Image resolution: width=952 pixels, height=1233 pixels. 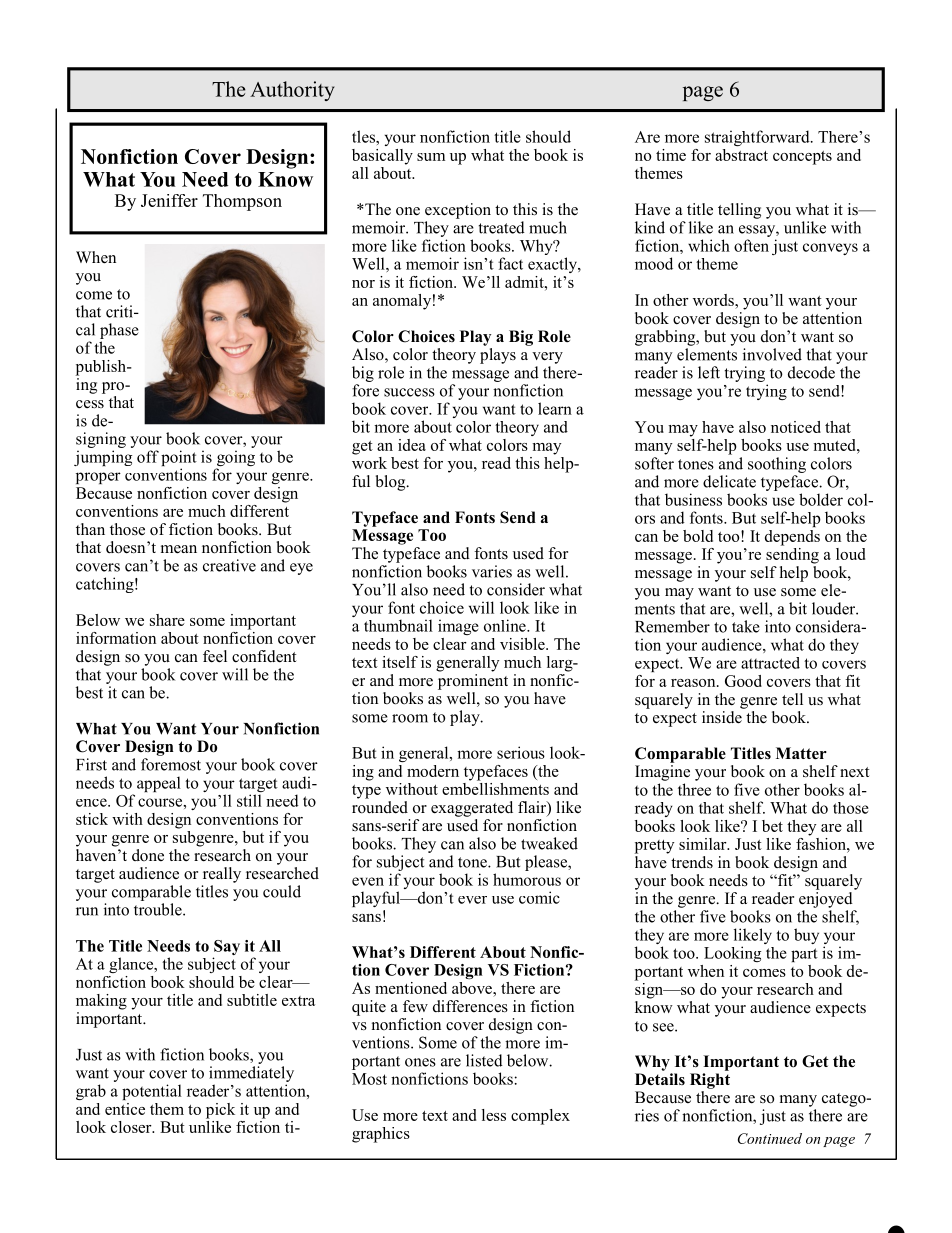 I want to click on image, so click(x=458, y=627).
